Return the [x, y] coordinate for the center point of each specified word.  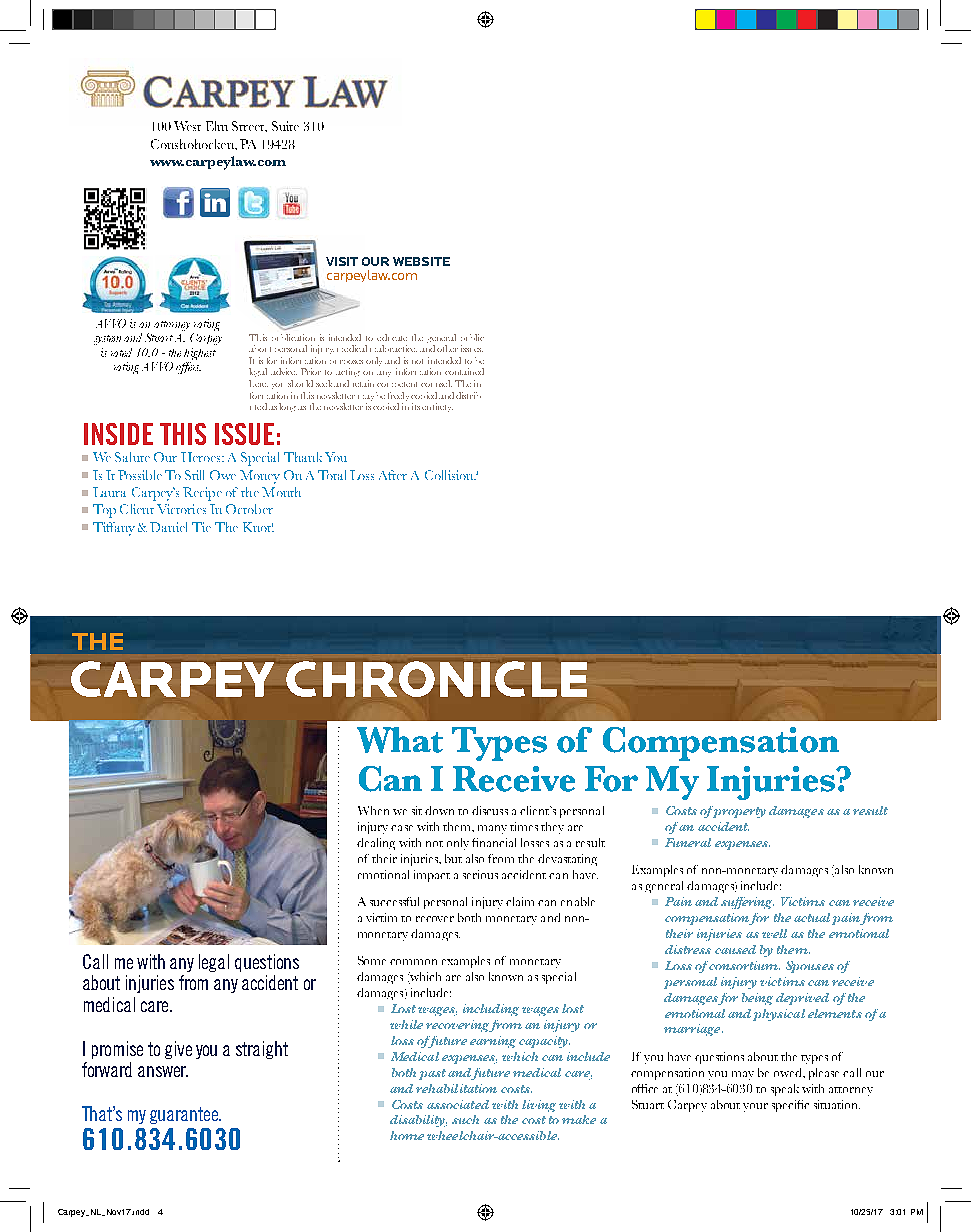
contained [464, 371]
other [447, 348]
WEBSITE [421, 261]
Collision [450, 475]
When [373, 810]
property [738, 812]
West [187, 126]
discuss [490, 810]
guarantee [185, 1115]
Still [194, 475]
